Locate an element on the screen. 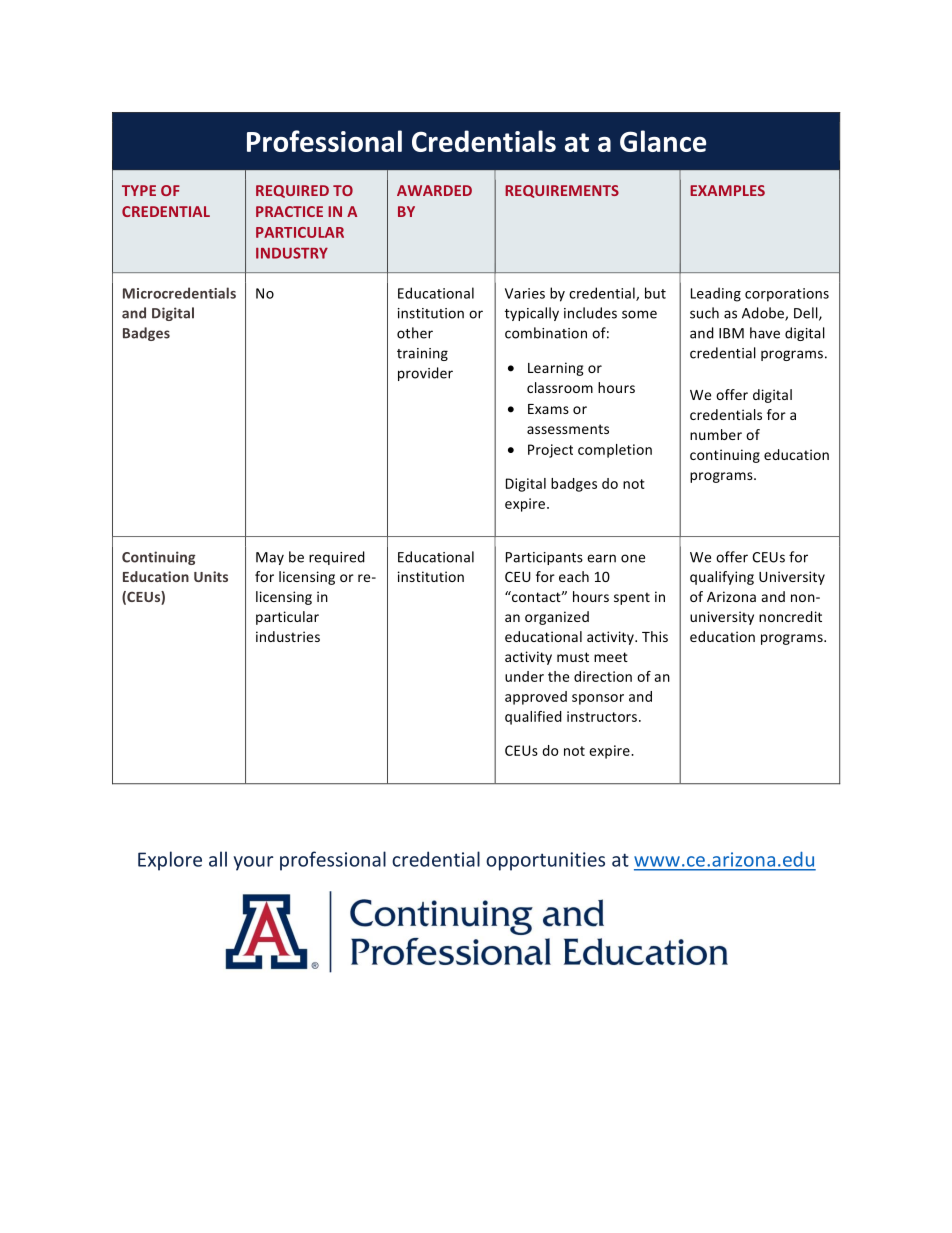  number is located at coordinates (716, 434).
